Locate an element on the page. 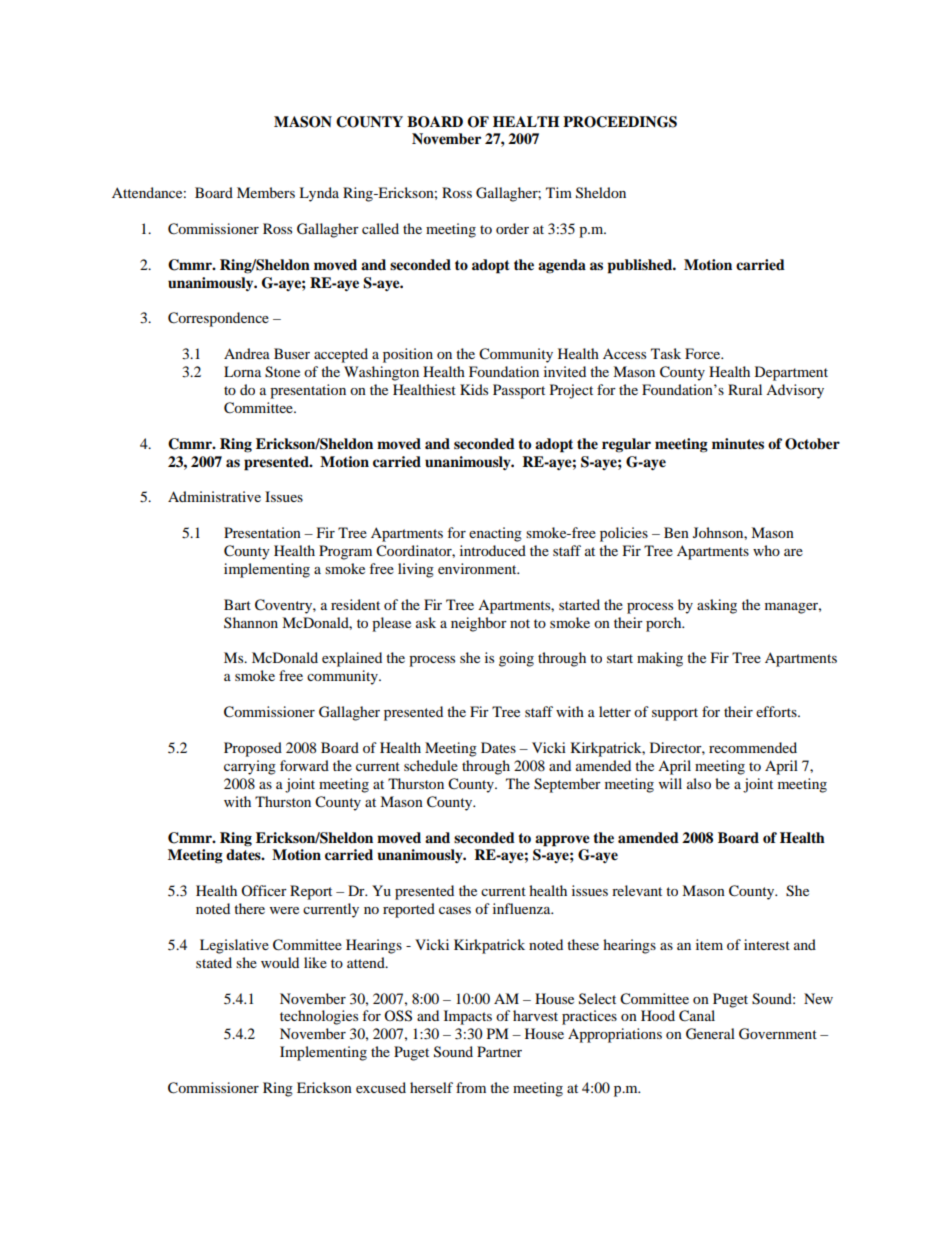  Members is located at coordinates (266, 192).
